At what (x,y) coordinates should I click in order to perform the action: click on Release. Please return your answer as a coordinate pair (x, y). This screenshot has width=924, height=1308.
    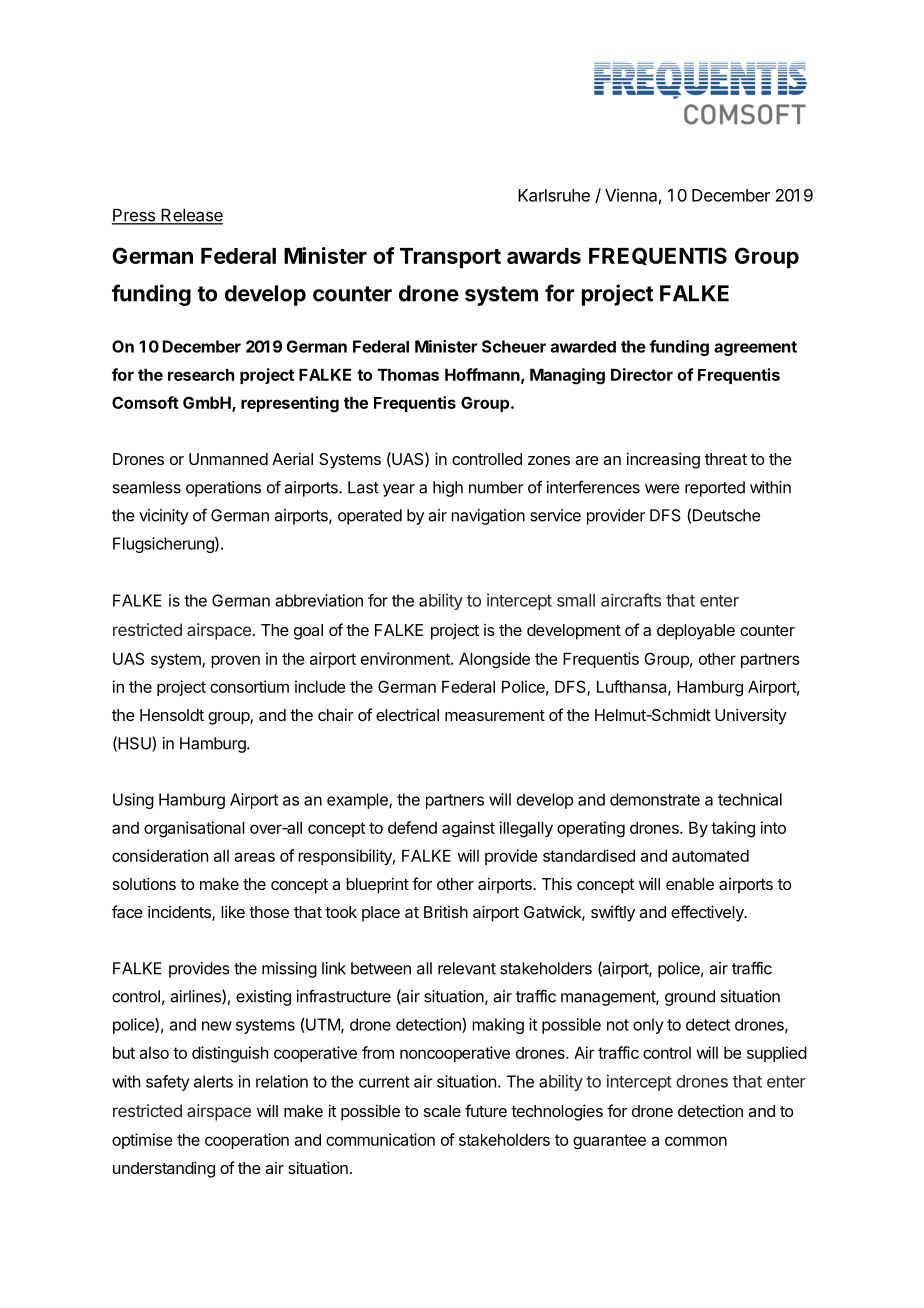
    Looking at the image, I should click on (191, 216).
